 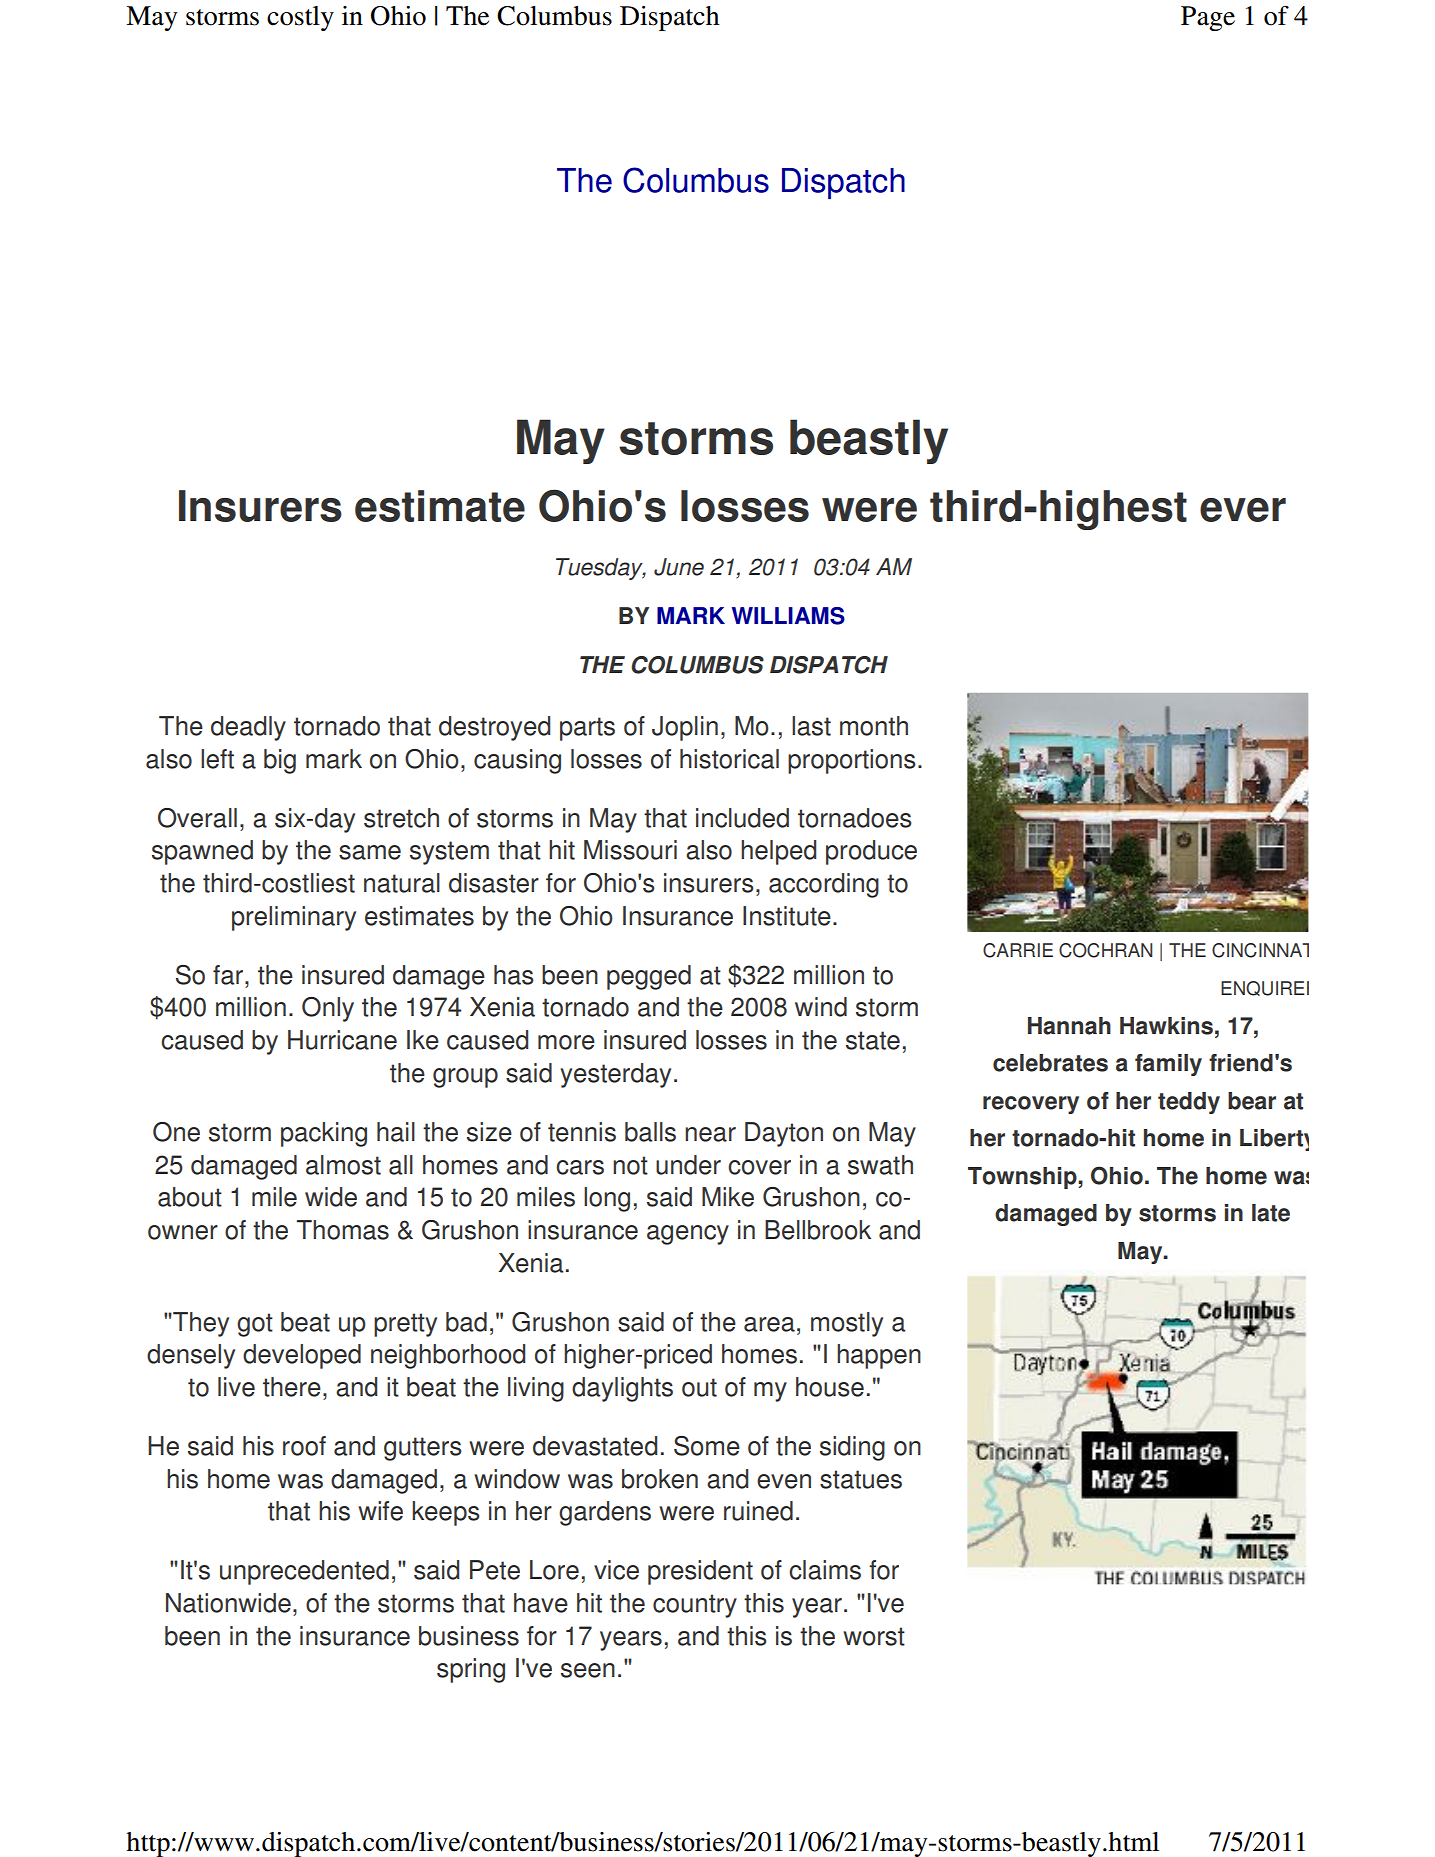 What do you see at coordinates (1243, 510) in the document?
I see `ever` at bounding box center [1243, 510].
